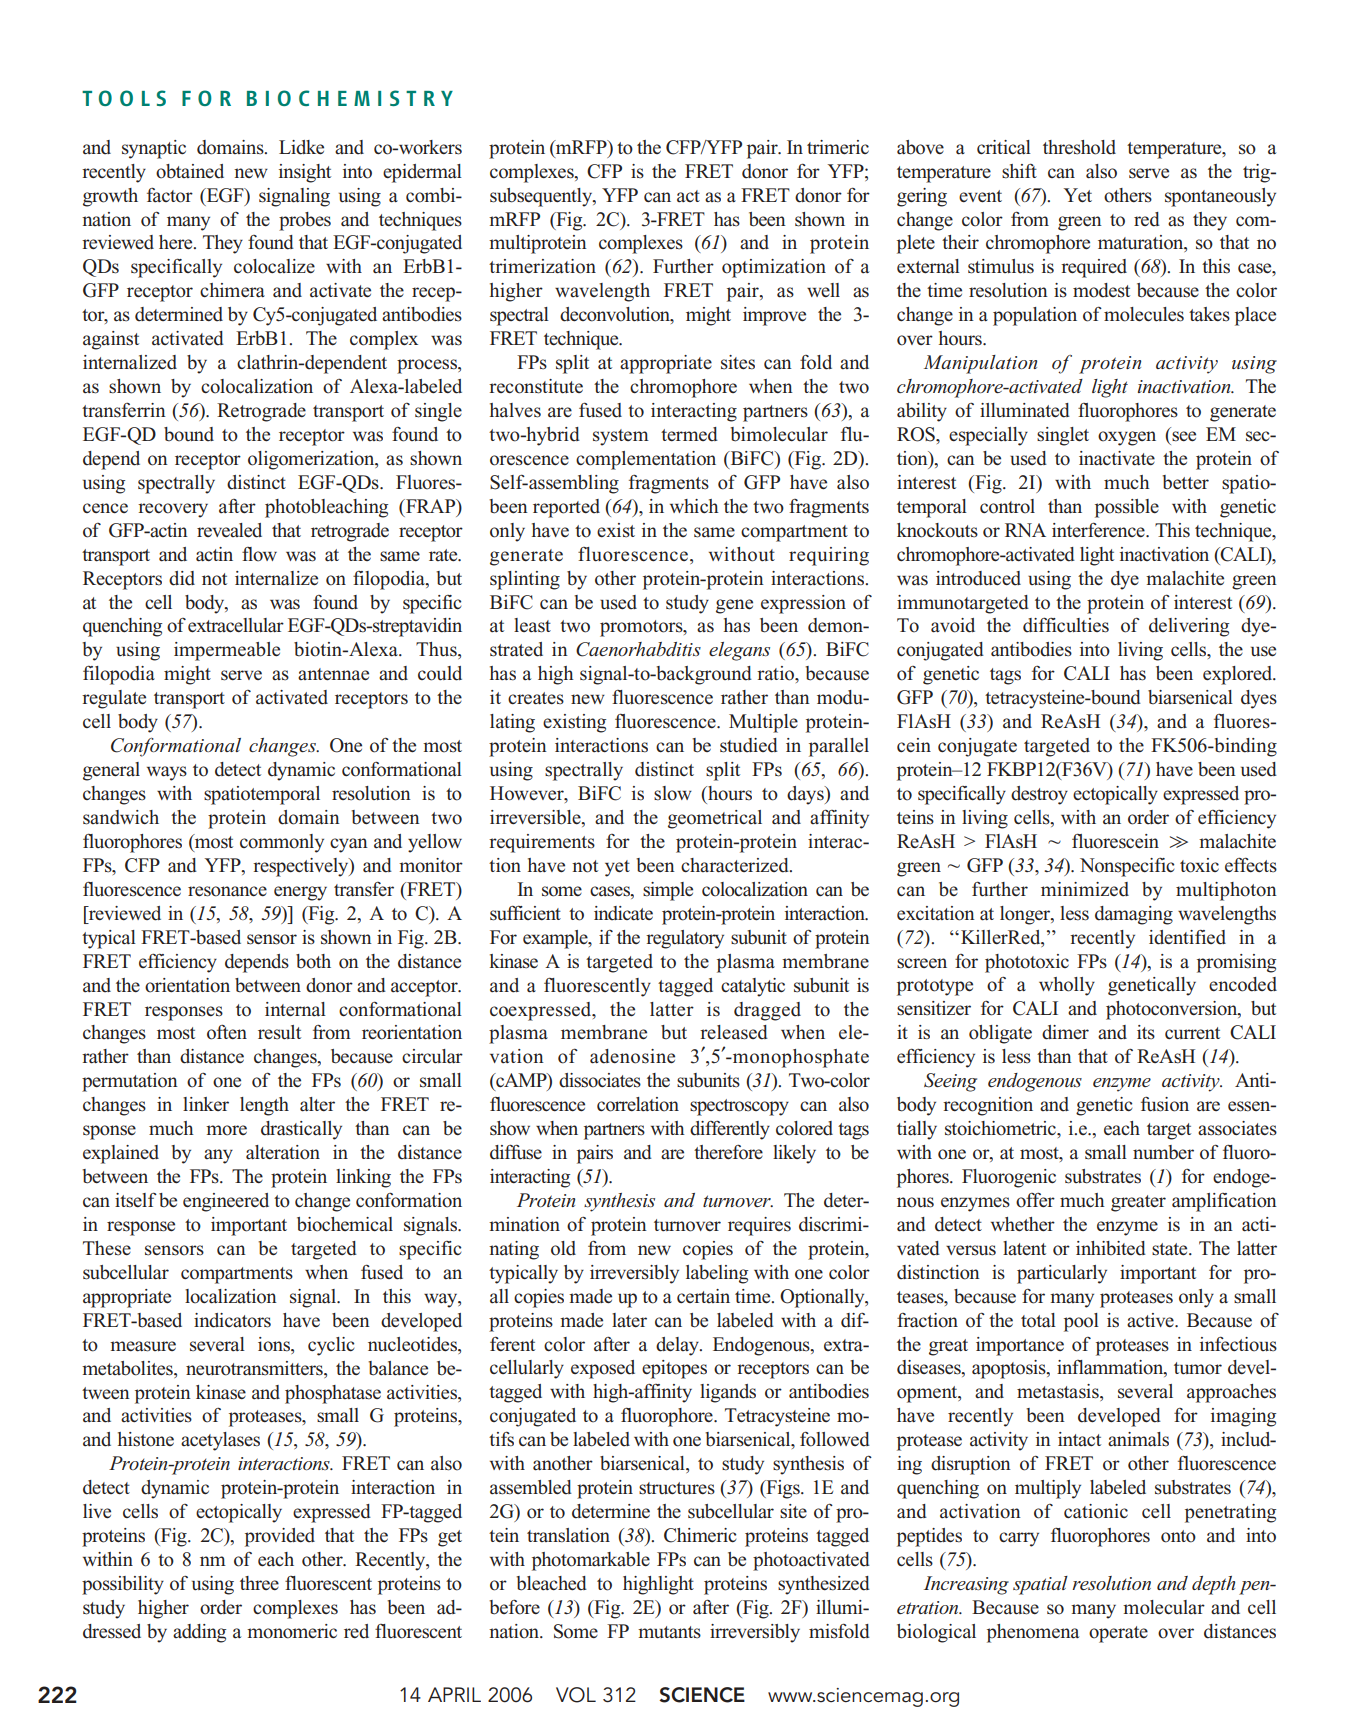 Image resolution: width=1359 pixels, height=1730 pixels. What do you see at coordinates (232, 1320) in the image?
I see `indicators` at bounding box center [232, 1320].
